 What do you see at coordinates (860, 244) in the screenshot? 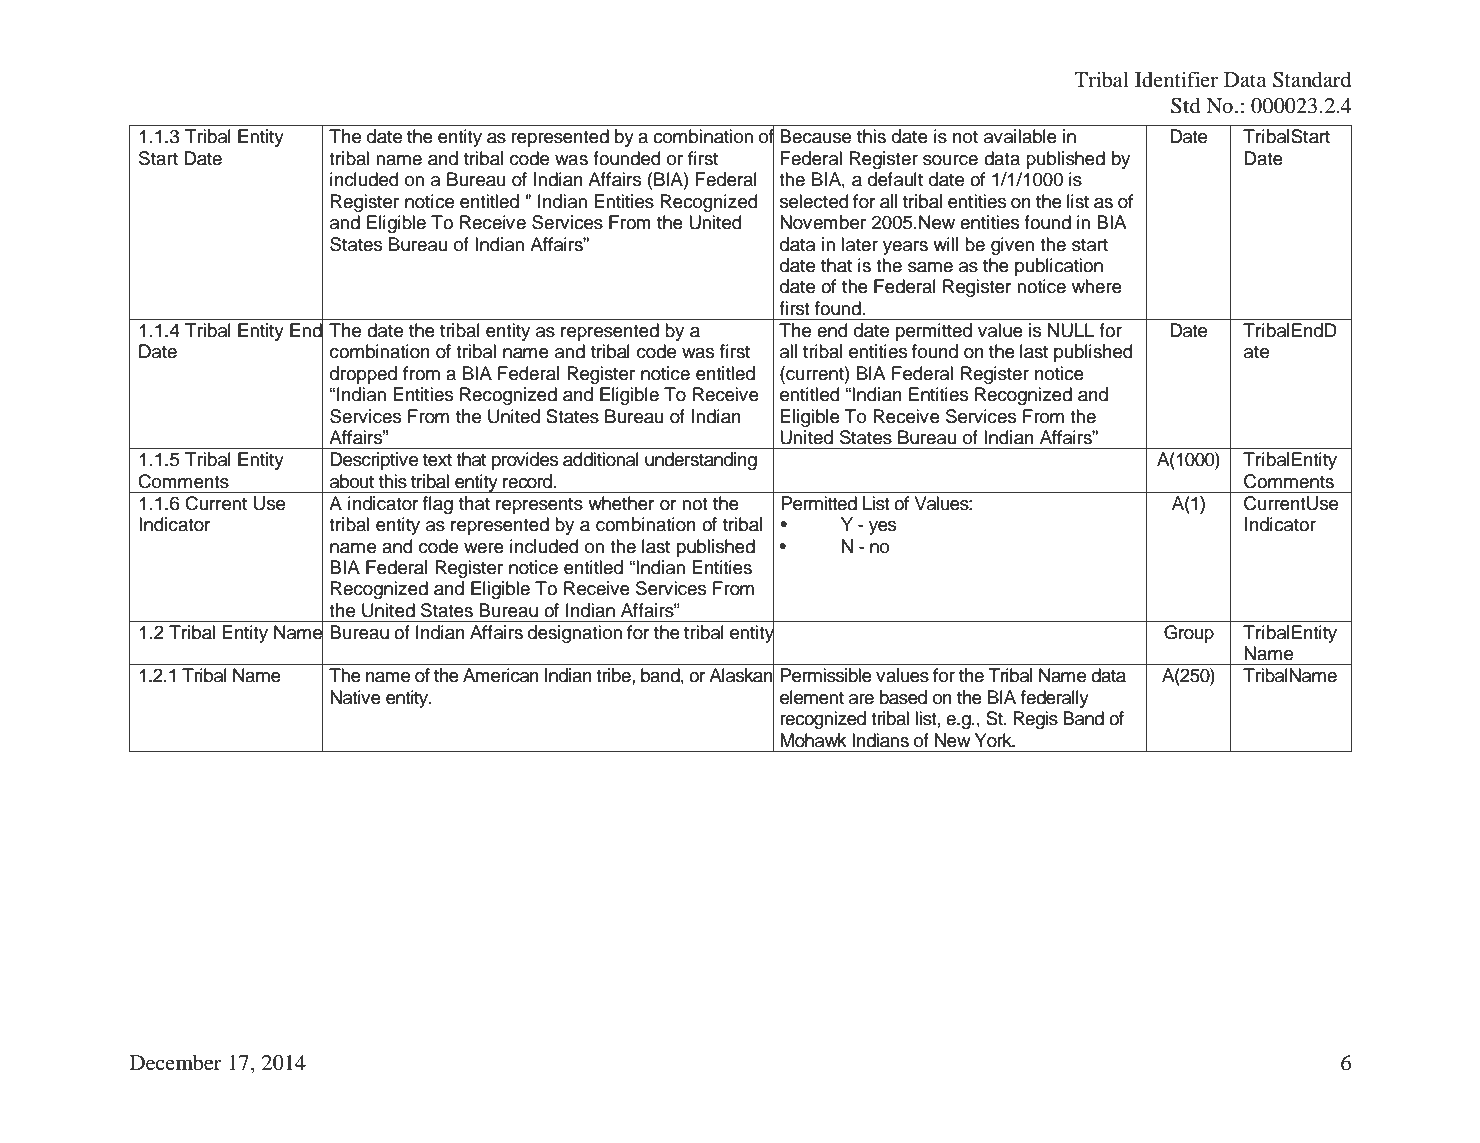
I see `later` at bounding box center [860, 244].
